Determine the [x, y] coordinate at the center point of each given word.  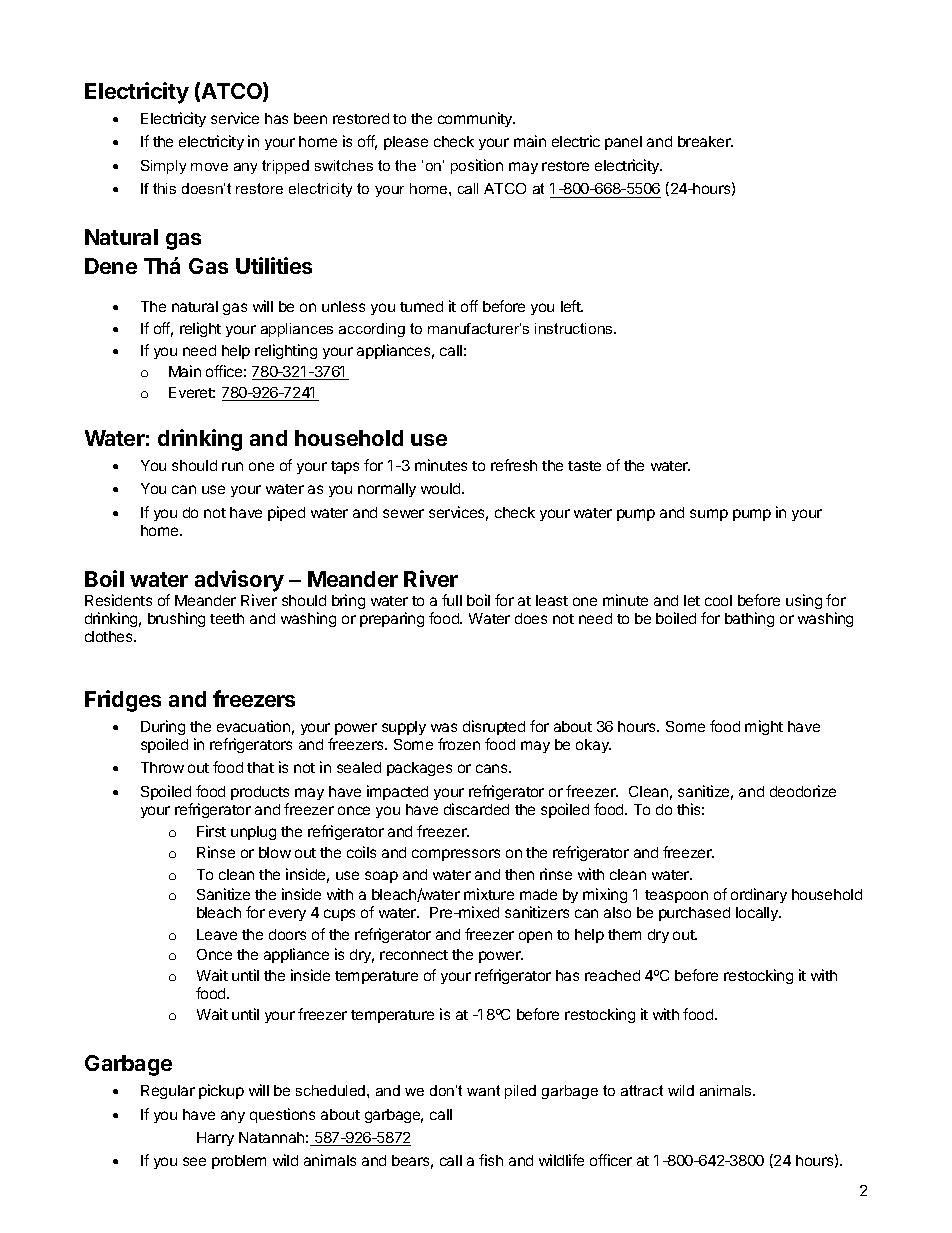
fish [491, 1160]
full [452, 600]
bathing [749, 619]
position [477, 166]
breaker [705, 141]
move [209, 167]
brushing [176, 619]
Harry [215, 1139]
